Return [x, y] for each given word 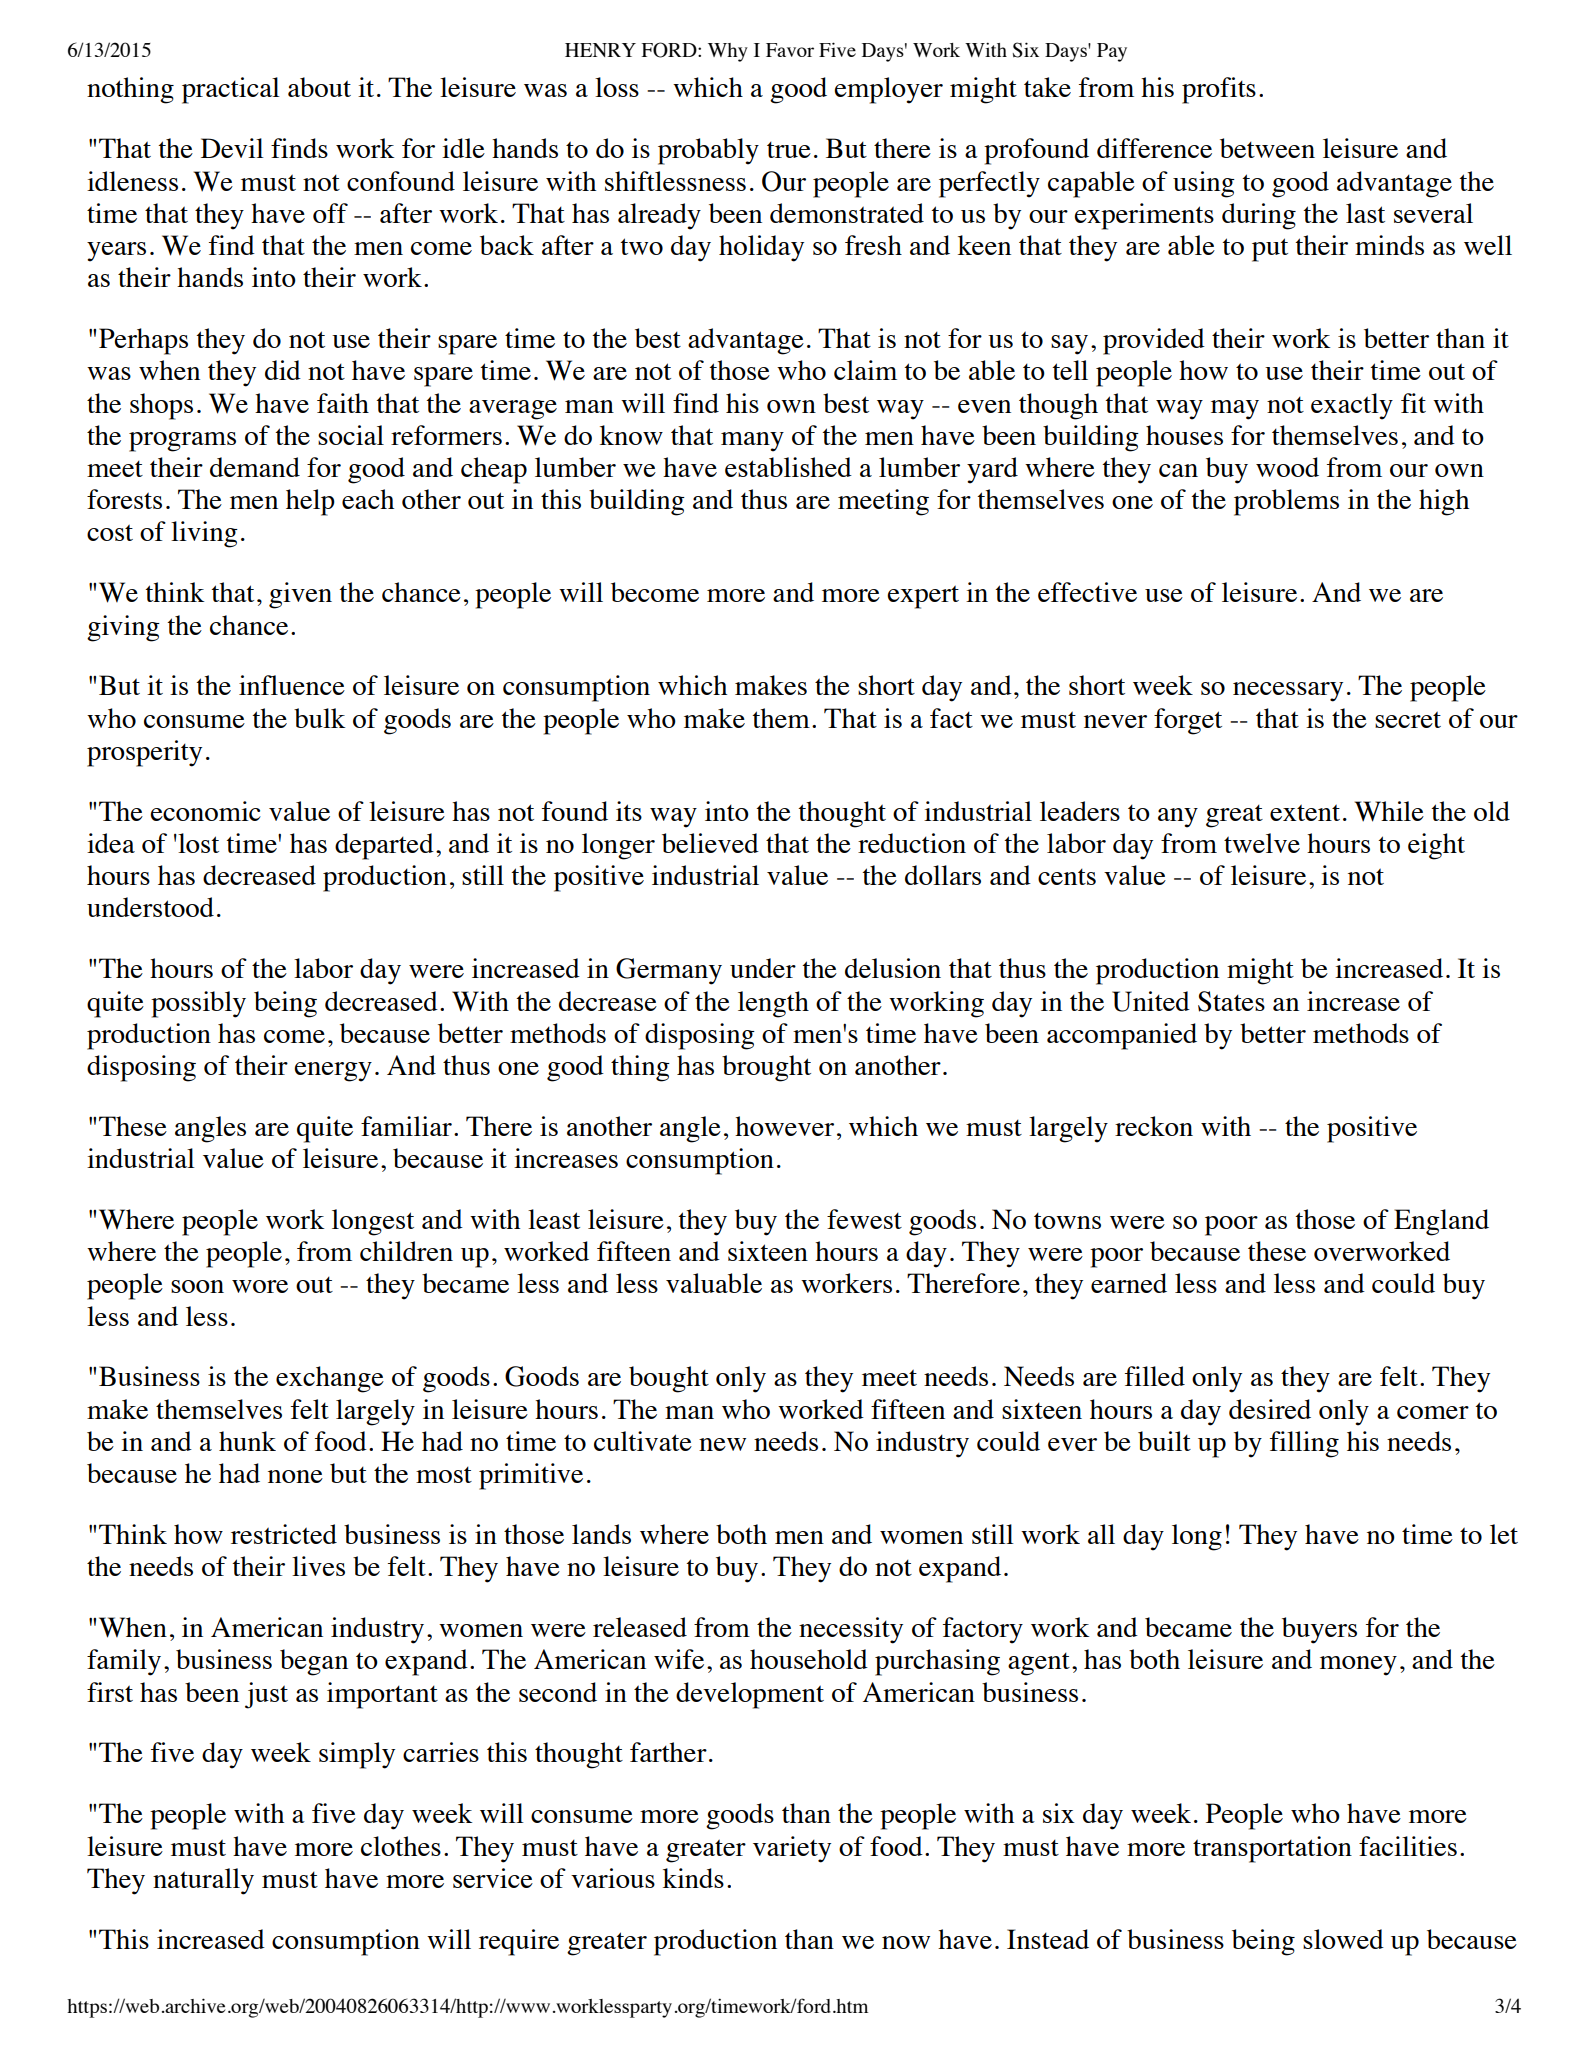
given [300, 595]
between [1267, 148]
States [1231, 1001]
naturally [203, 1881]
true [789, 150]
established [788, 467]
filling [1304, 1444]
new [722, 1444]
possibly [198, 1004]
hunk [247, 1441]
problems [1286, 502]
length [773, 1004]
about [319, 87]
